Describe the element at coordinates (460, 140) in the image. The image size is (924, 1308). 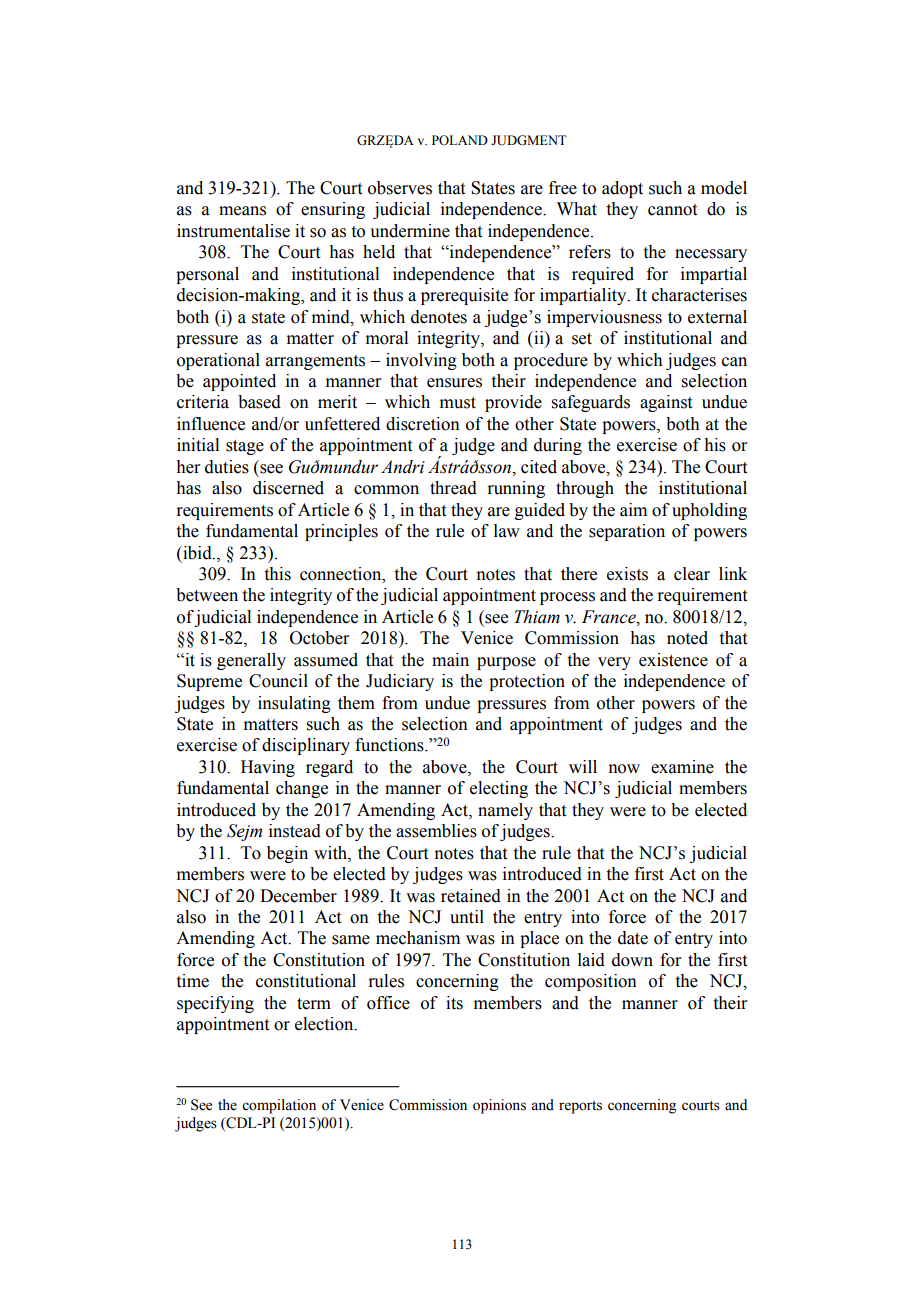
I see `POLAND` at that location.
